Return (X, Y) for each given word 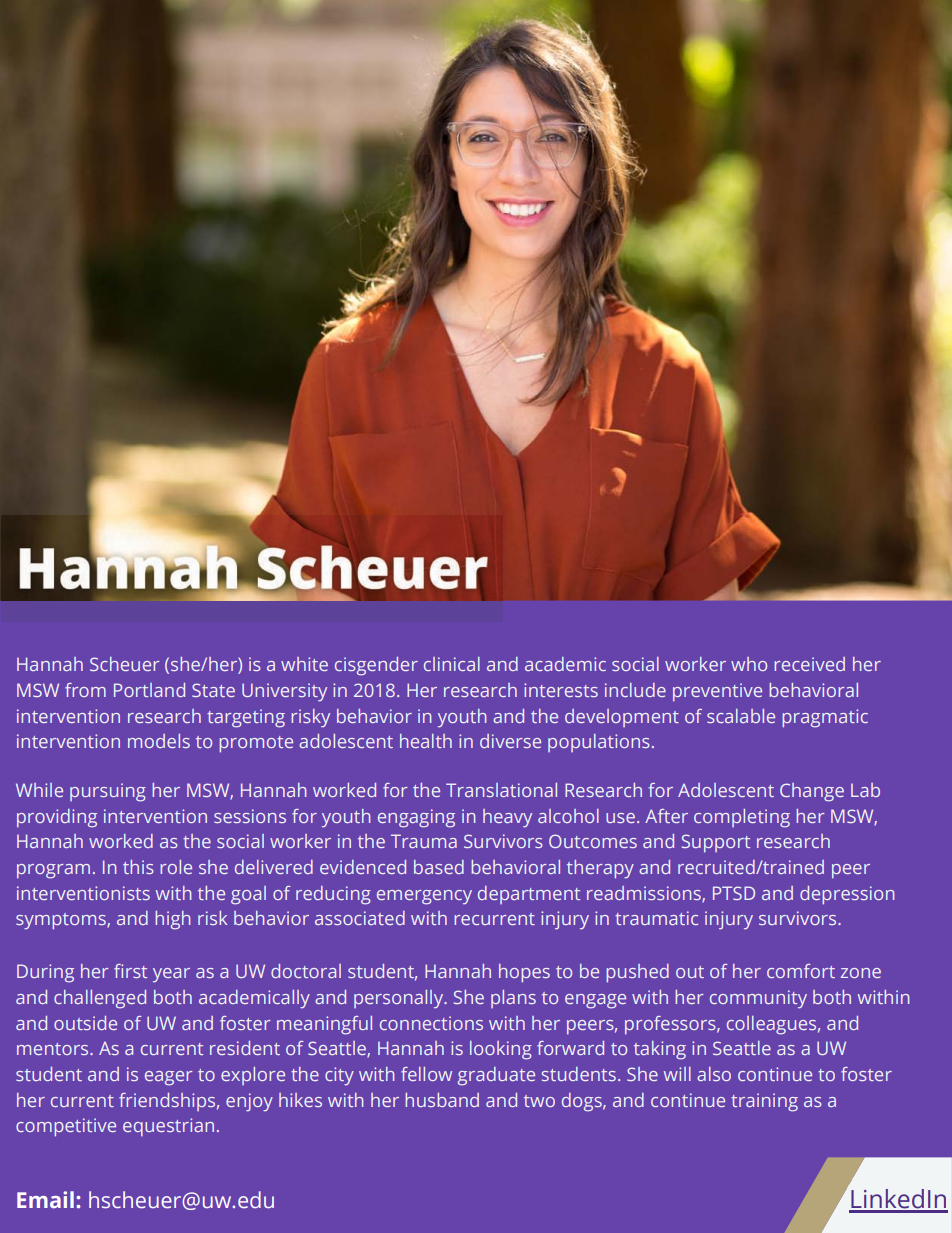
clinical (452, 664)
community (758, 999)
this (138, 867)
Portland (149, 690)
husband (442, 1100)
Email (45, 1200)
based (439, 867)
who (749, 664)
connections (431, 1023)
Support (716, 843)
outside (85, 1023)
